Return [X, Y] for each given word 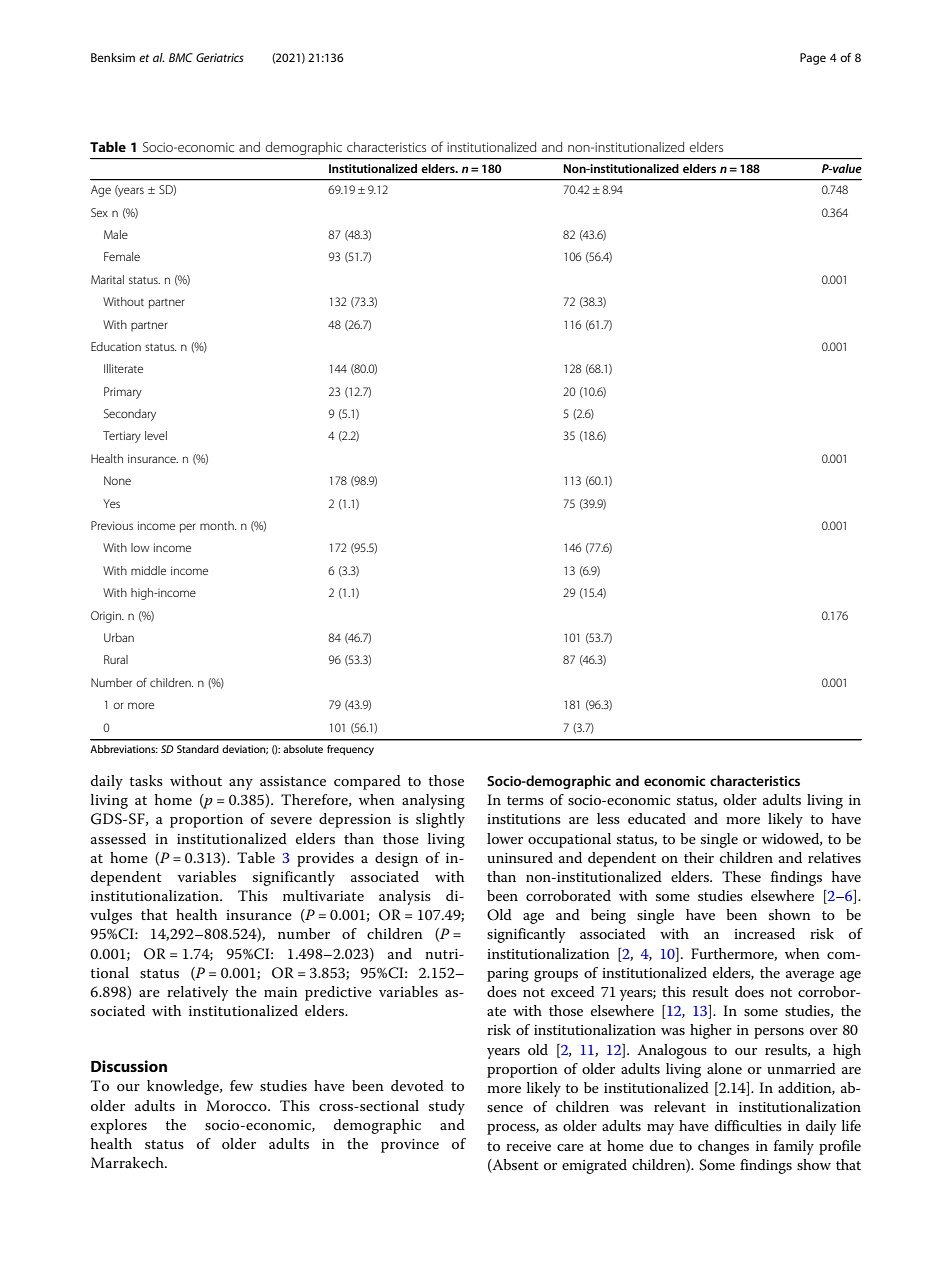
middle [148, 570]
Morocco [237, 1105]
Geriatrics [220, 57]
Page [813, 59]
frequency [350, 750]
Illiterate [123, 368]
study [447, 1107]
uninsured [520, 857]
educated [657, 818]
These [741, 876]
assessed [118, 838]
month [218, 525]
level [156, 435]
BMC [181, 57]
